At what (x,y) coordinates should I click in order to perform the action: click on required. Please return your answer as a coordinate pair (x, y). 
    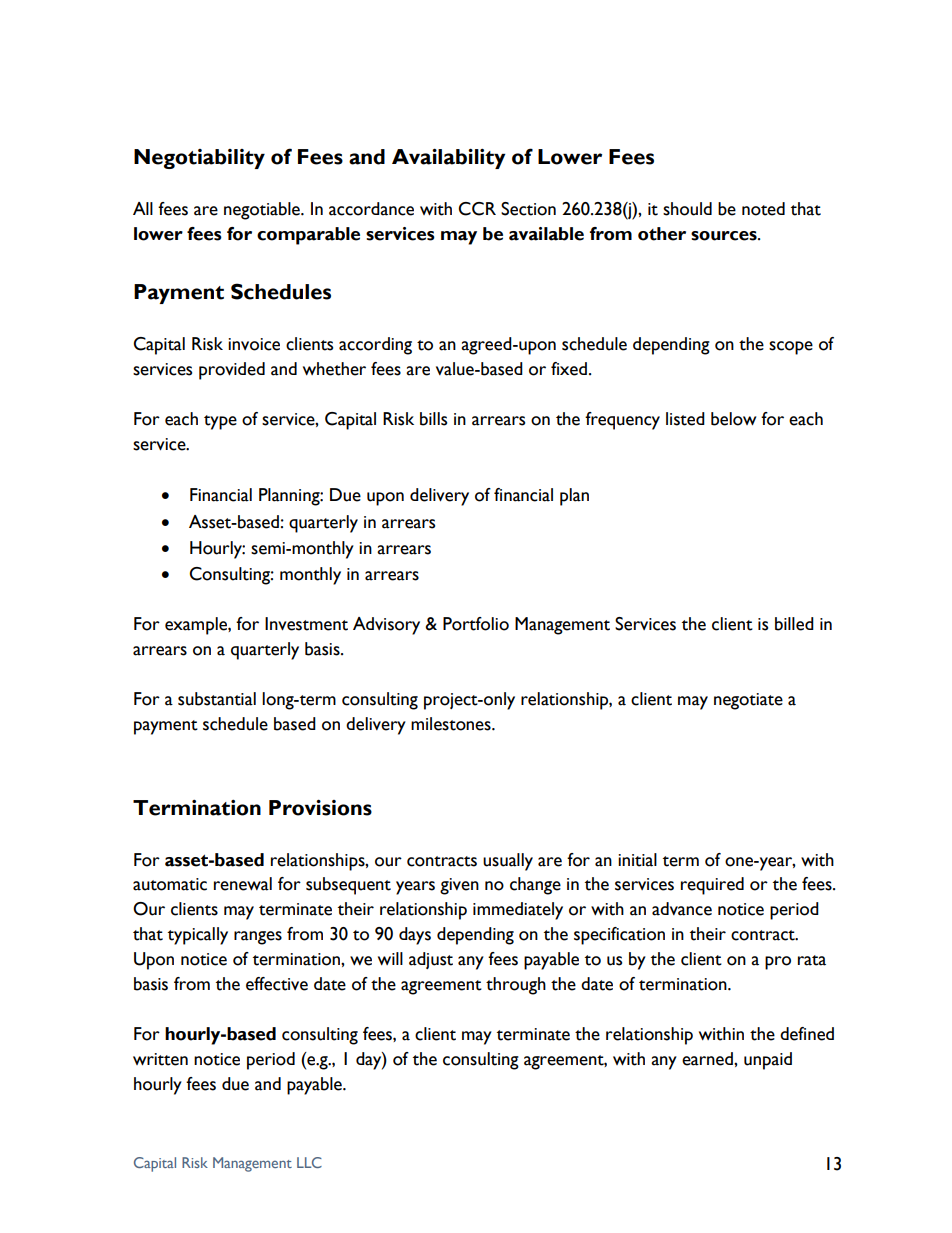
    Looking at the image, I should click on (712, 886).
